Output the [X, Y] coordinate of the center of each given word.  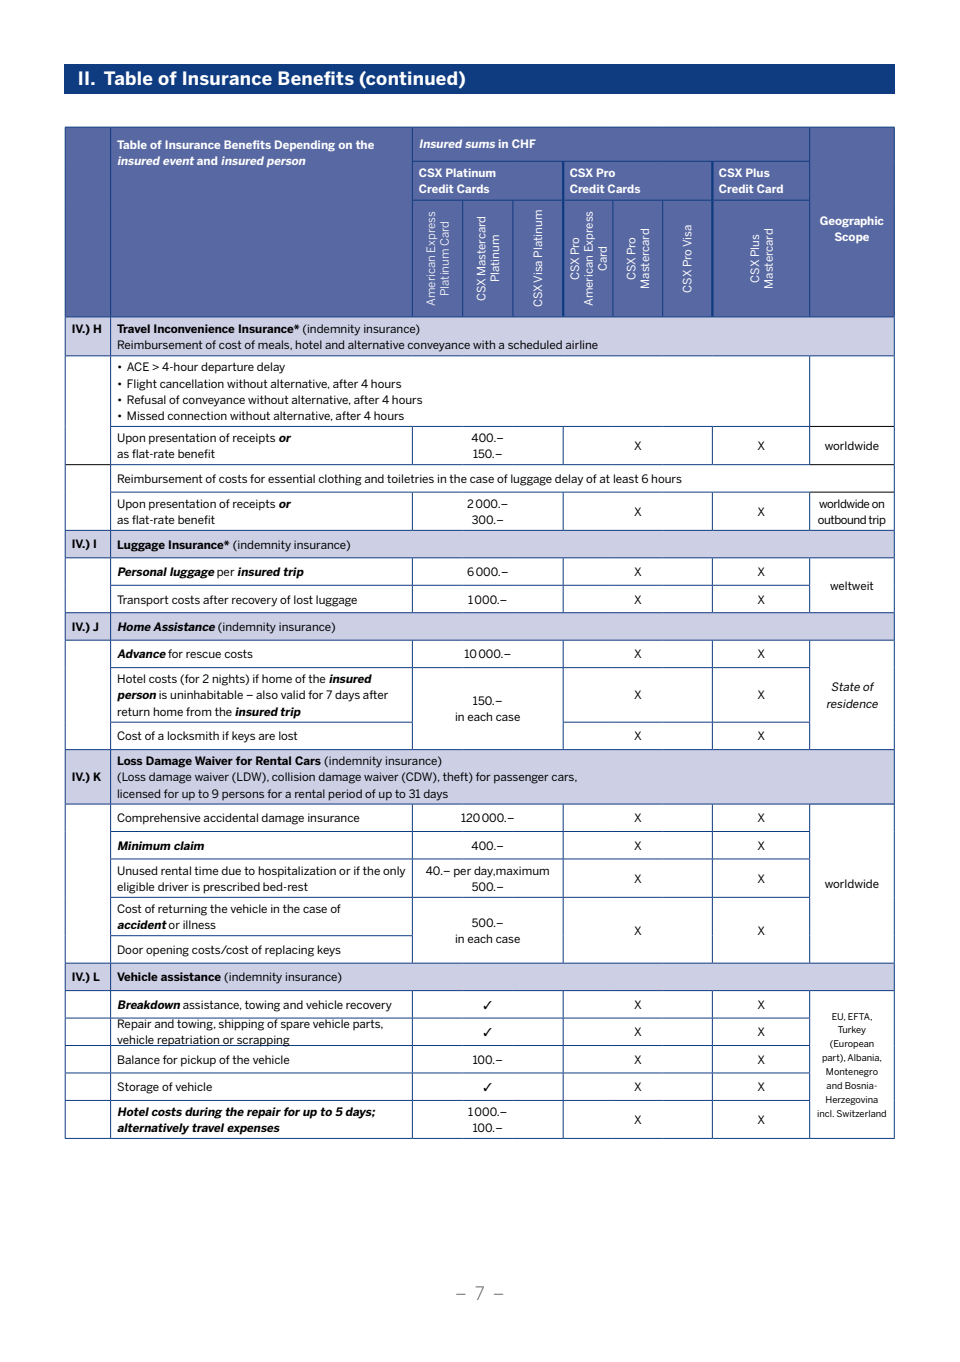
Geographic [851, 221]
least [626, 478]
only [394, 872]
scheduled [535, 344]
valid [293, 694]
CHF [524, 143]
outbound [842, 519]
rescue [203, 654]
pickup [198, 1061]
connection [197, 415]
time [206, 870]
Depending [305, 145]
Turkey [852, 1030]
